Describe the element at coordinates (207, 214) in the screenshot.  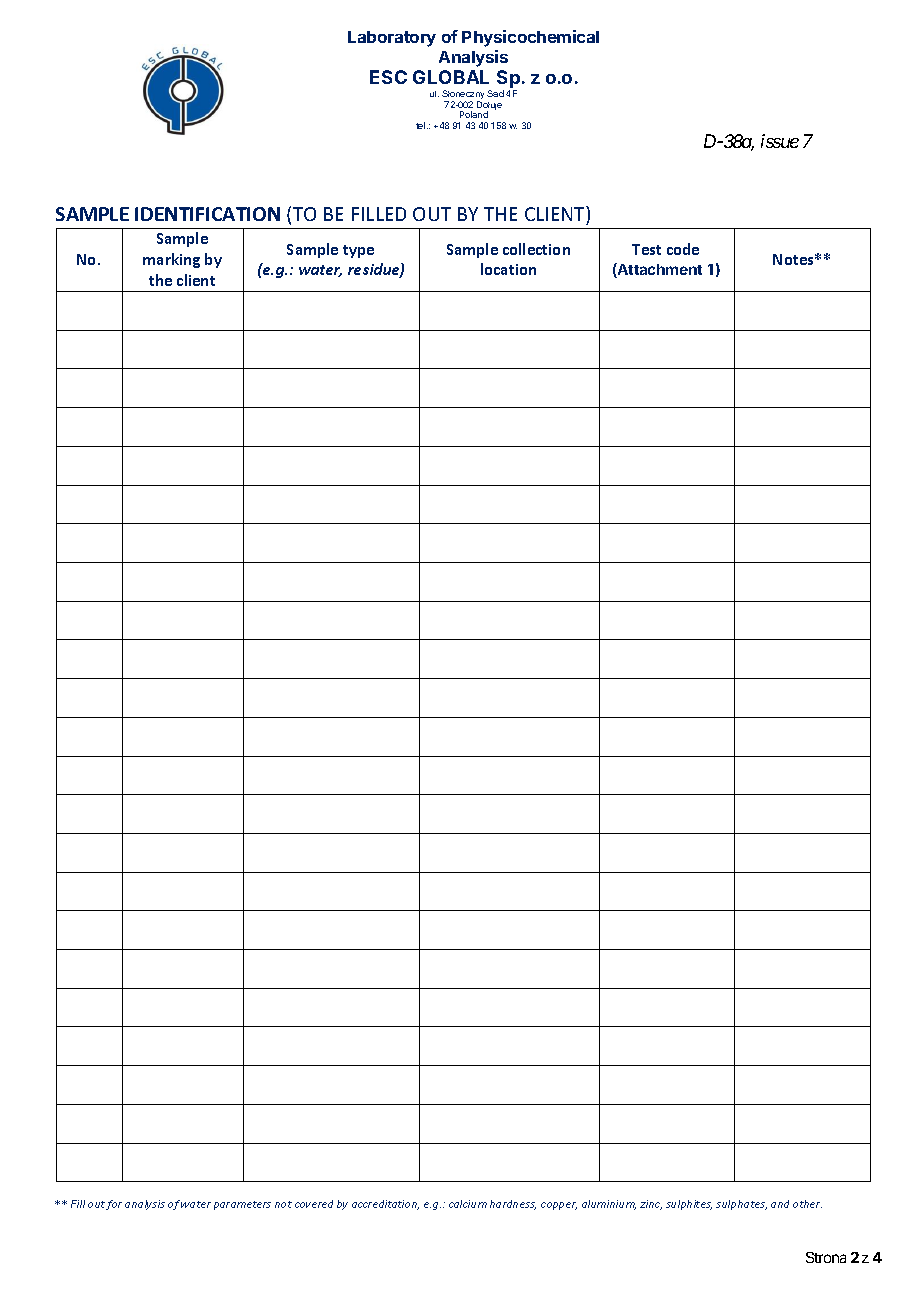
I see `IDENTIFICATION` at that location.
